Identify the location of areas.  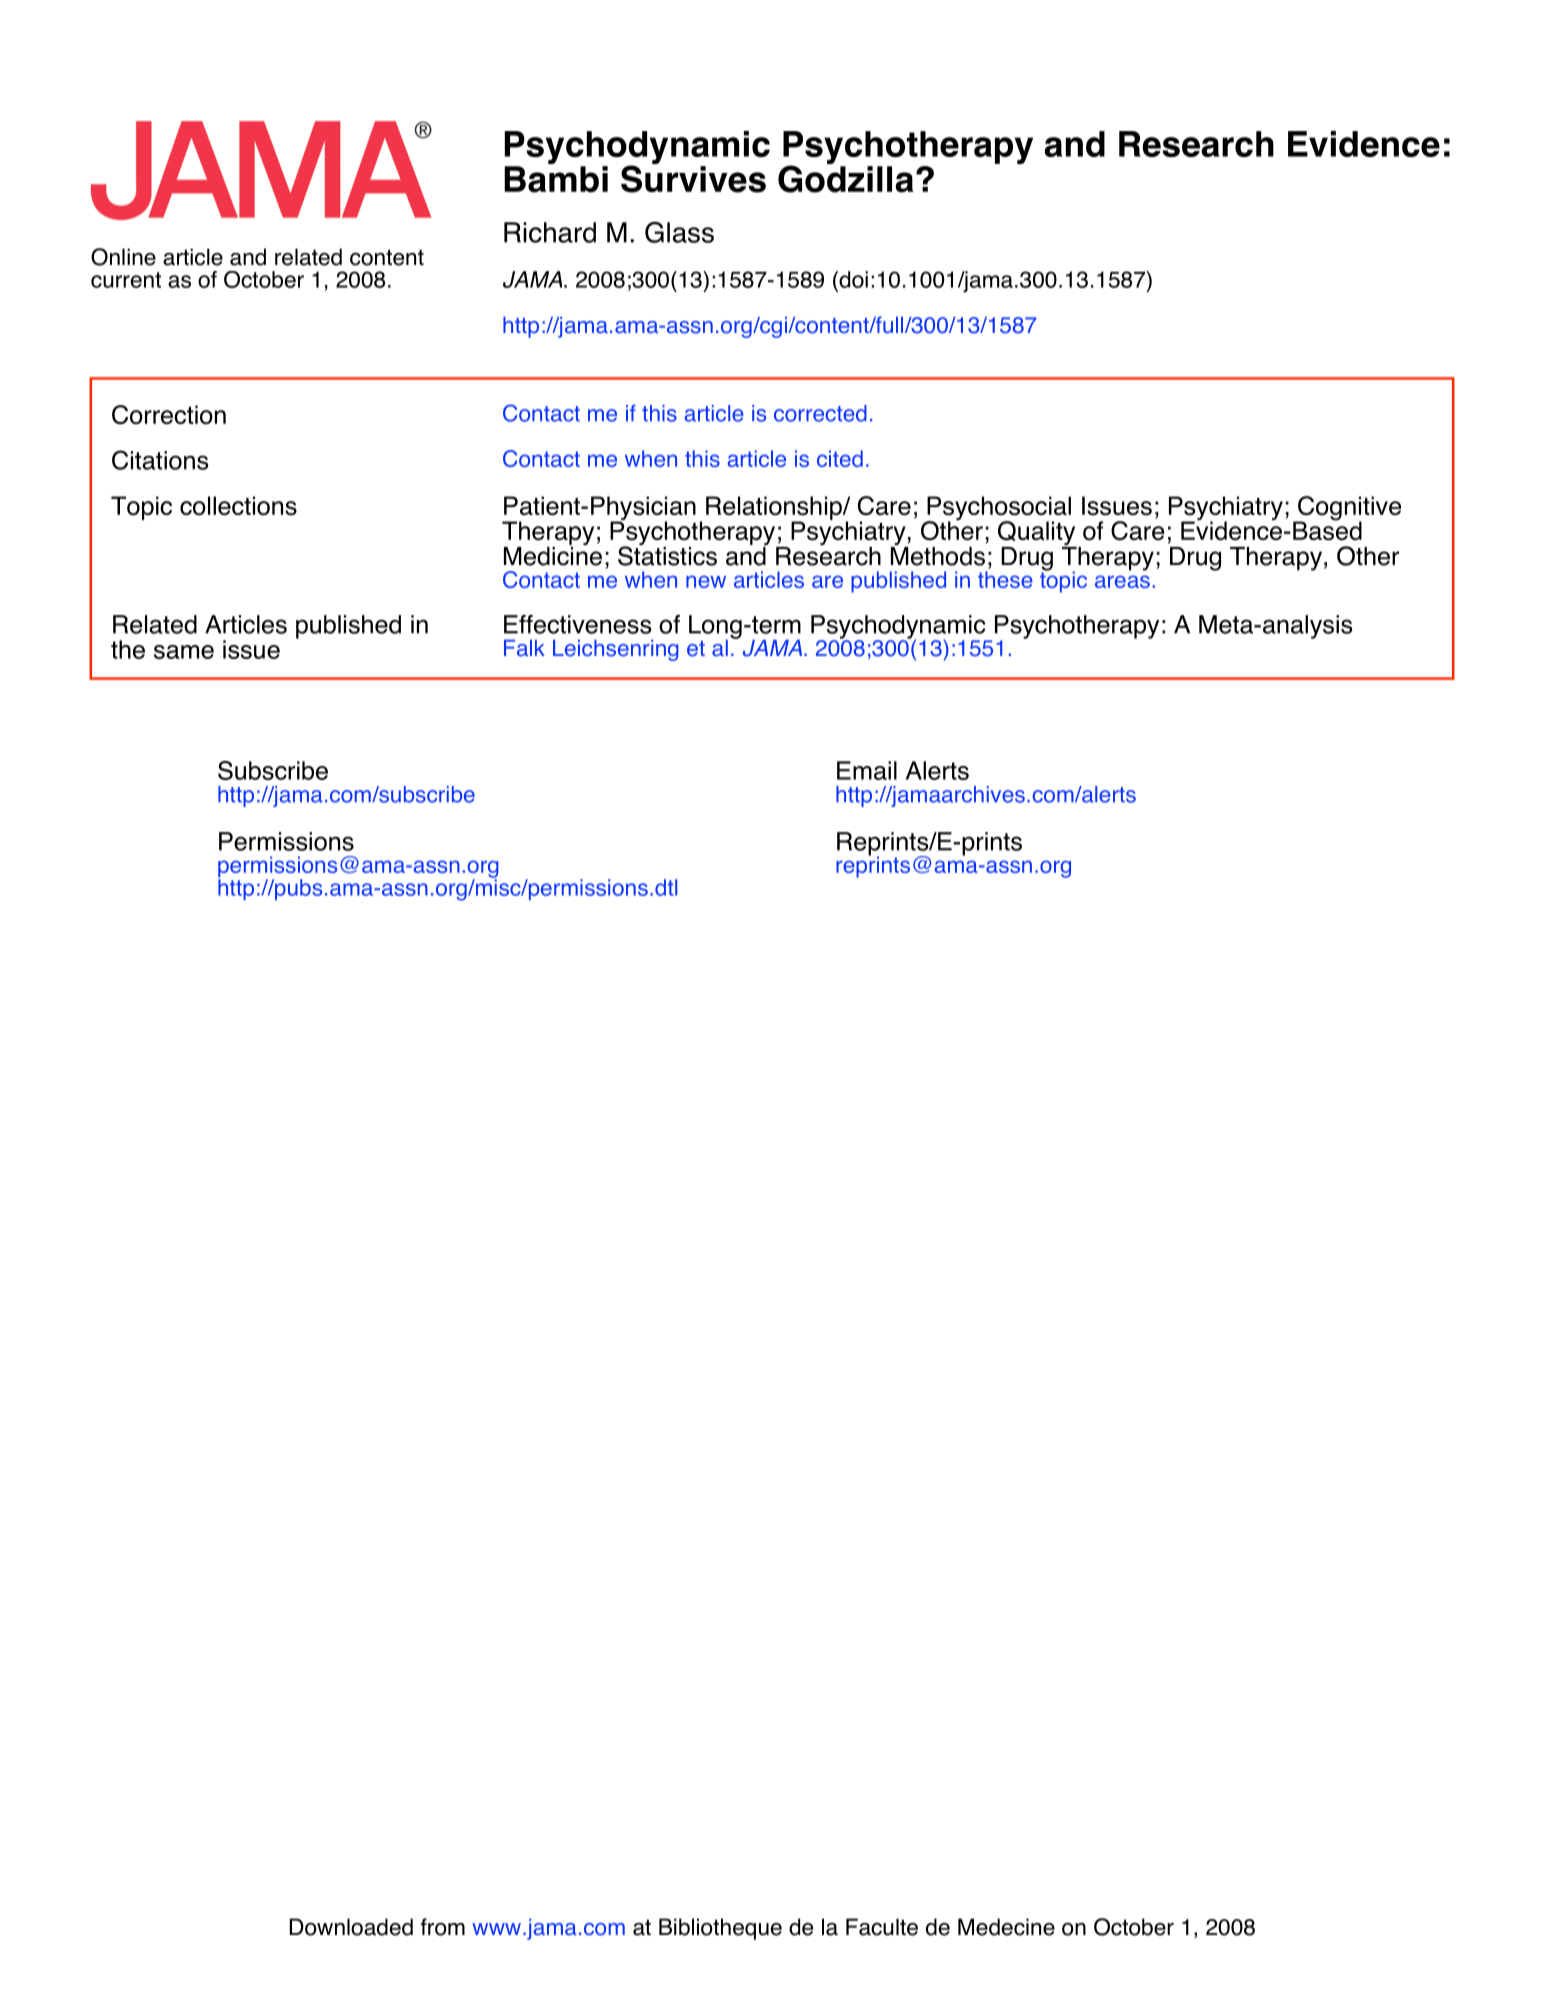
(1122, 581).
